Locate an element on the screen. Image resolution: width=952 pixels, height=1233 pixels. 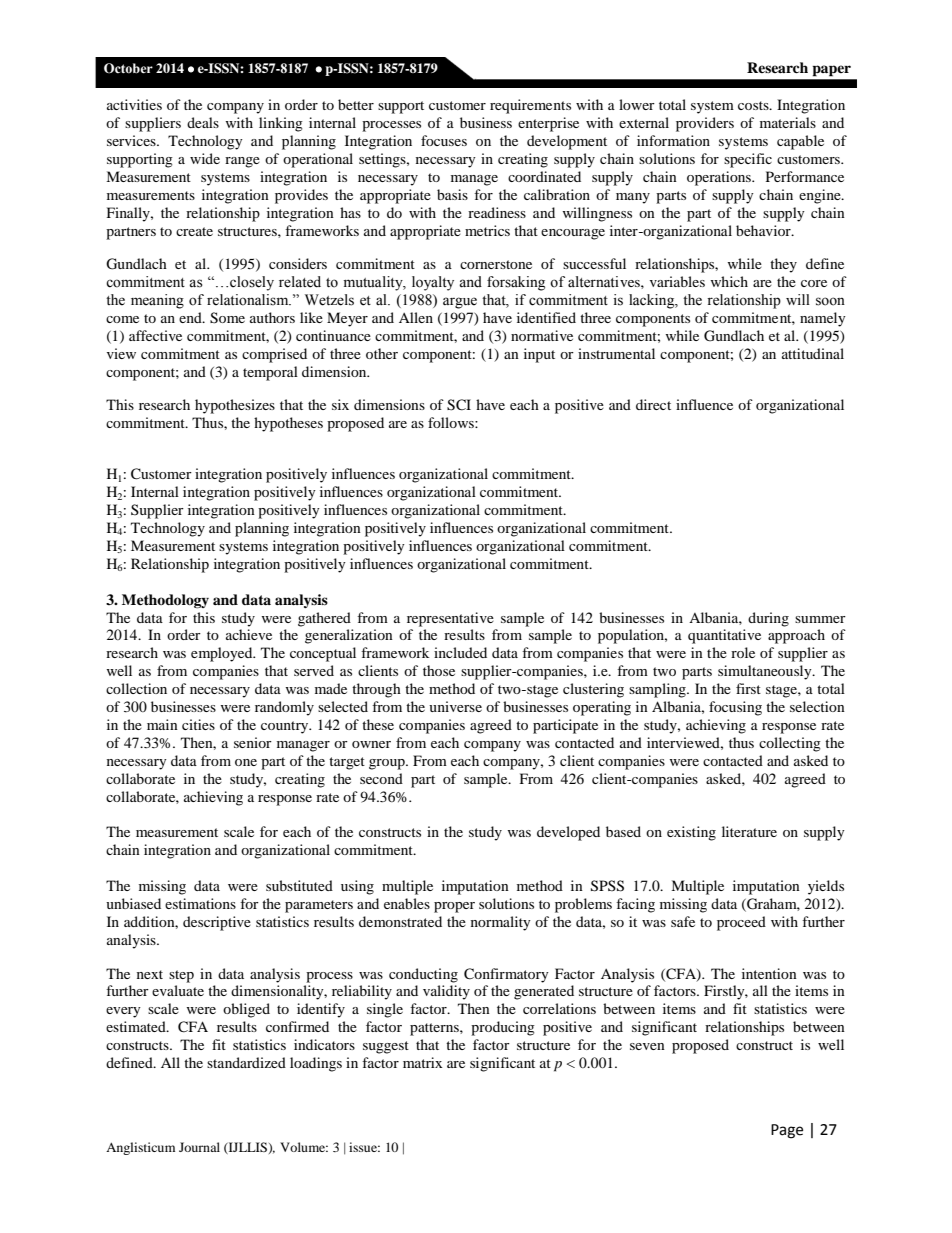
representative is located at coordinates (450, 619).
